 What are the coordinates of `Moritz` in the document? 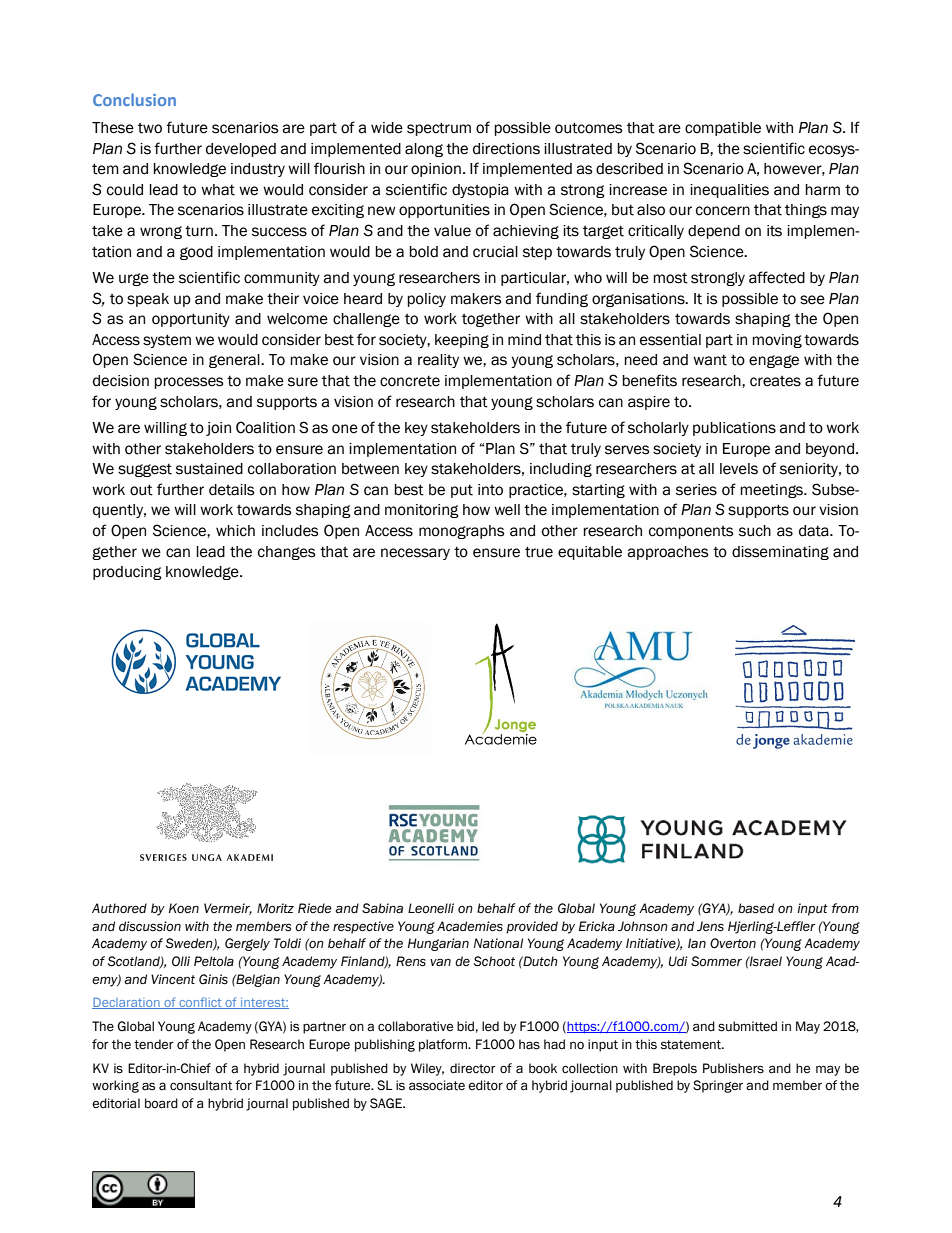 It's located at (275, 908).
